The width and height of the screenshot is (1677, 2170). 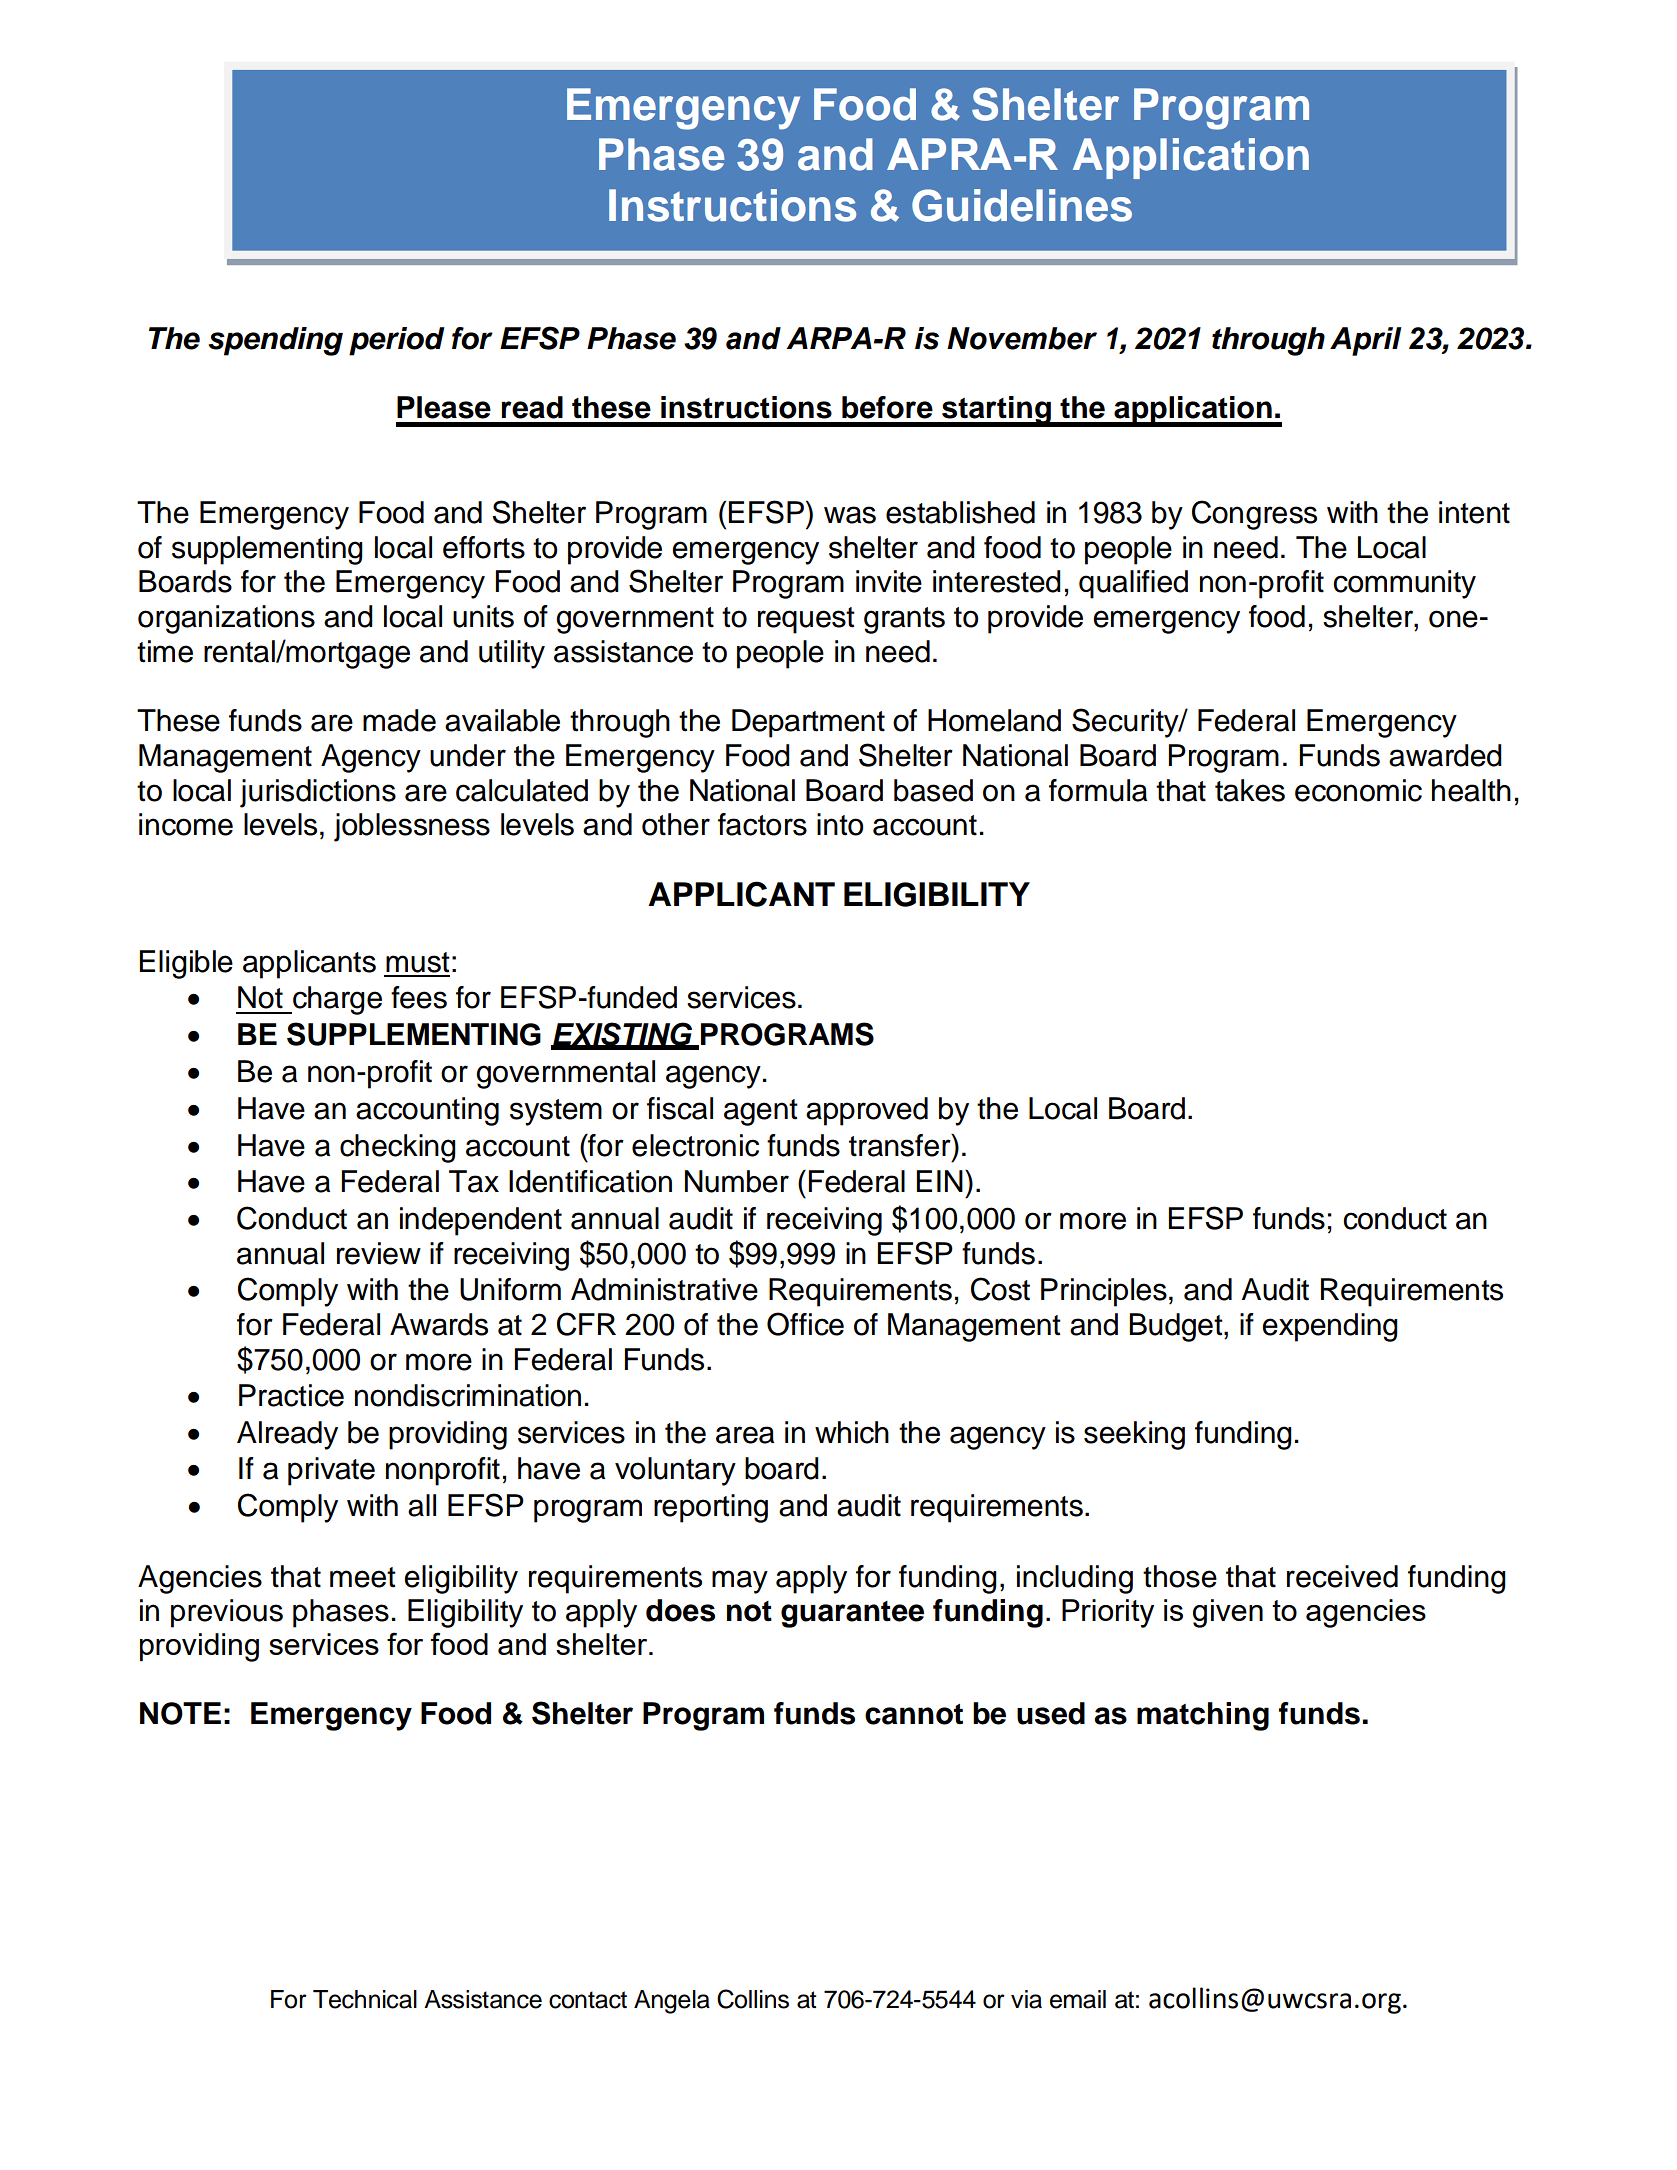 What do you see at coordinates (399, 720) in the screenshot?
I see `made` at bounding box center [399, 720].
